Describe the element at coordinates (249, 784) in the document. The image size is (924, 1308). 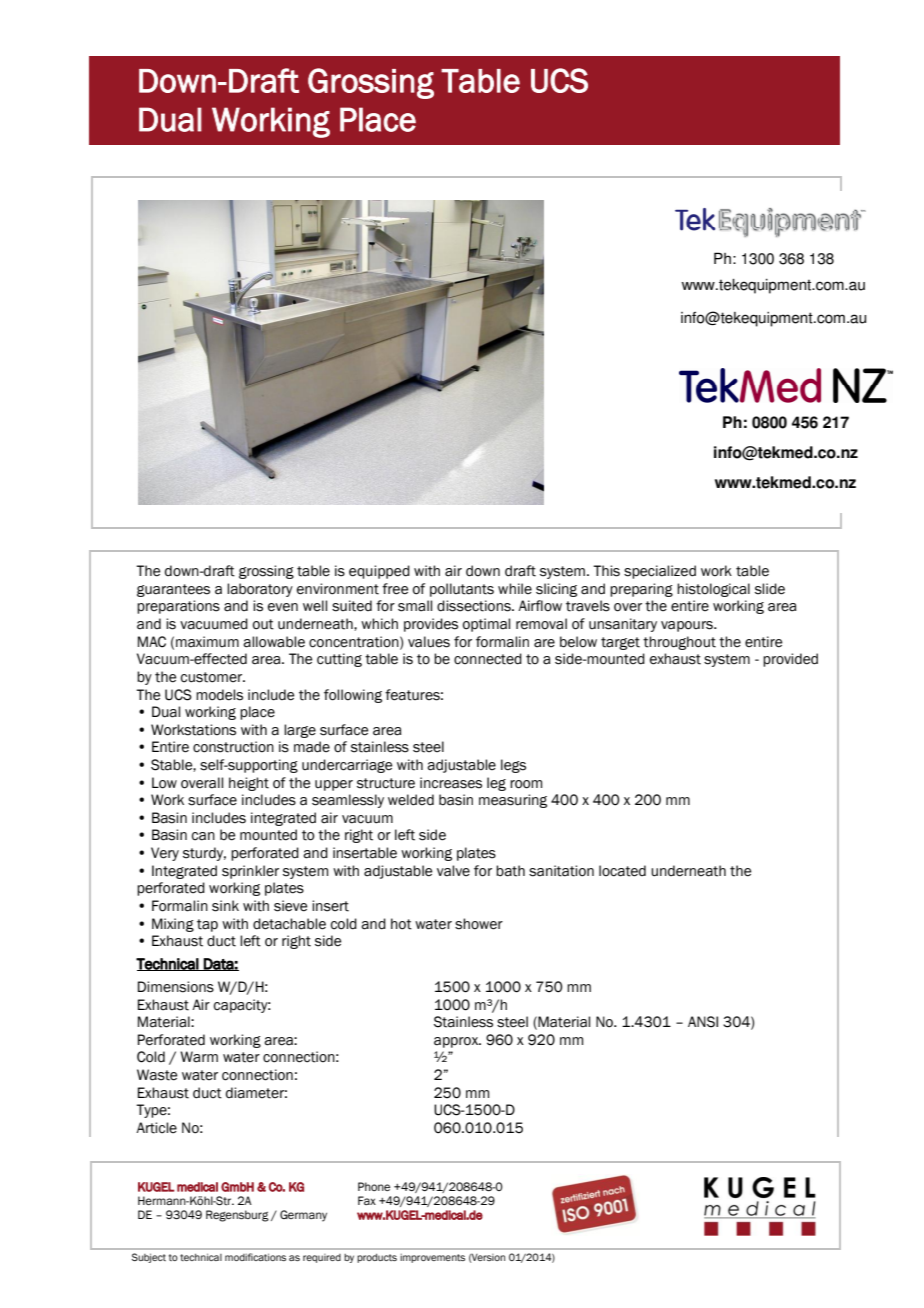
I see `height` at that location.
